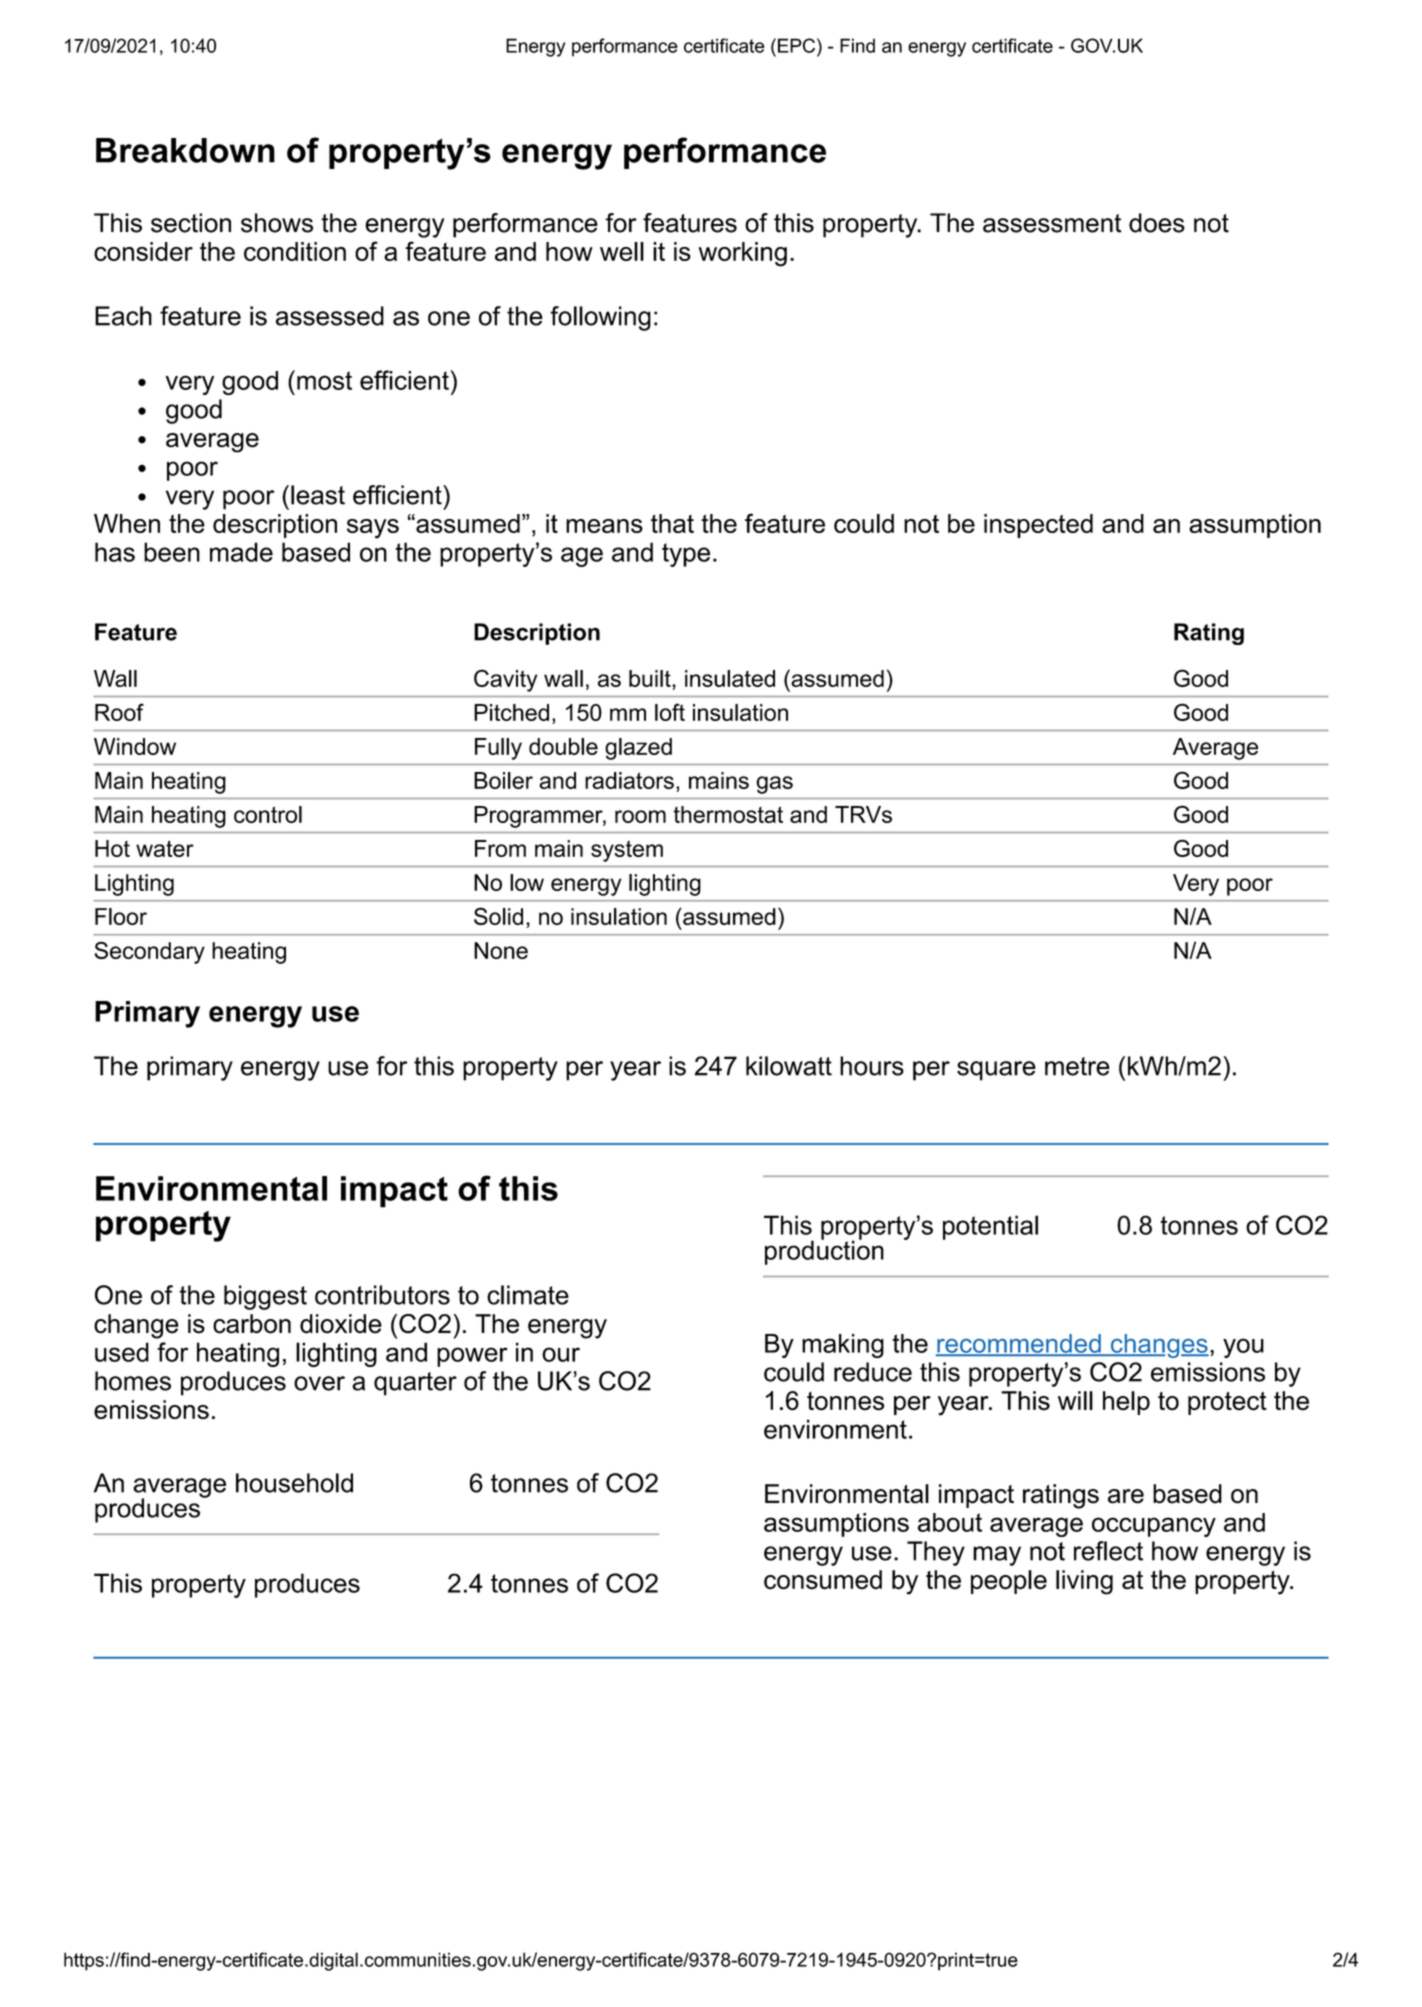 Image resolution: width=1422 pixels, height=2007 pixels. What do you see at coordinates (798, 45) in the screenshot?
I see `EPC` at bounding box center [798, 45].
